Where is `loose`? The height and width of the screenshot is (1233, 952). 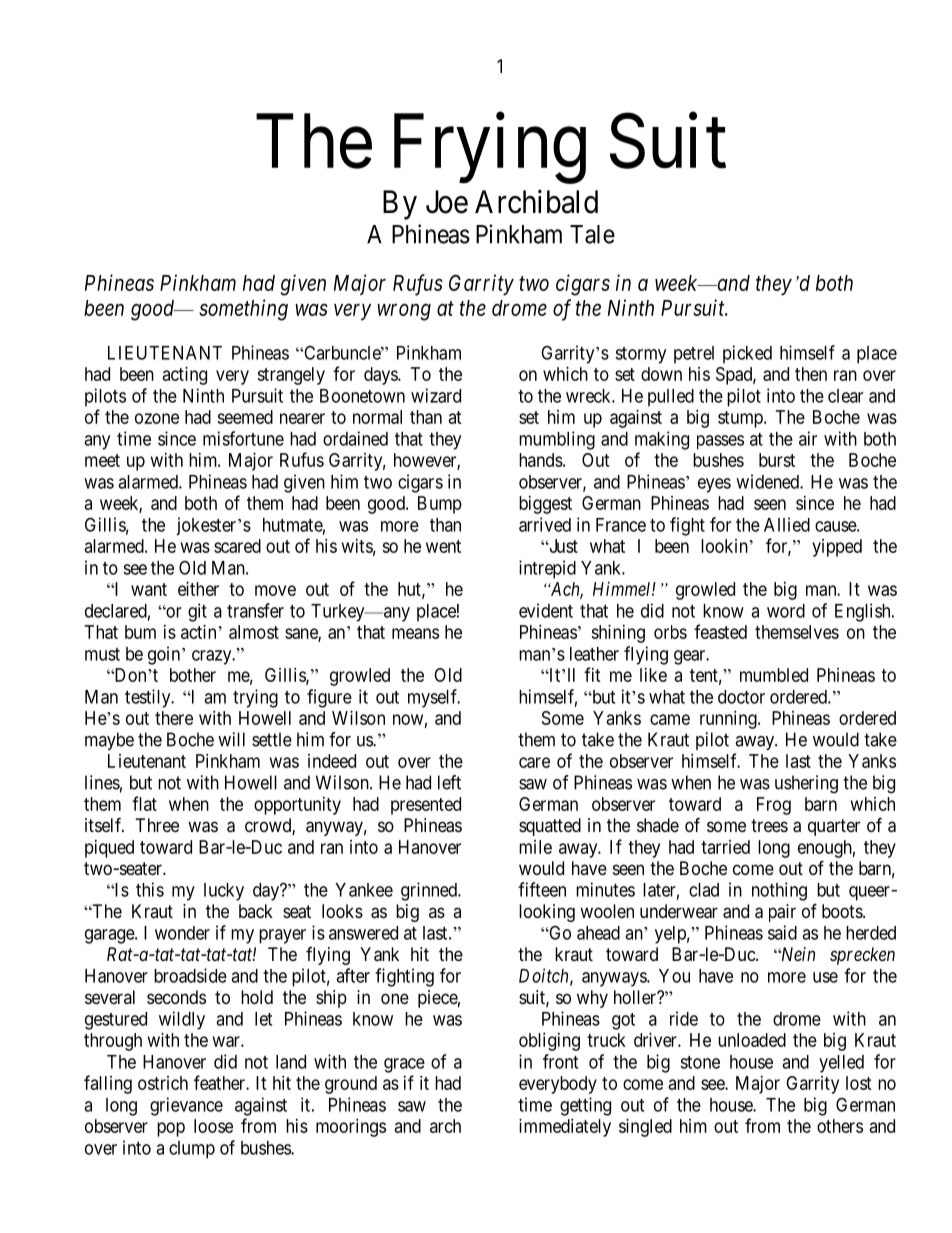
loose is located at coordinates (213, 1126).
